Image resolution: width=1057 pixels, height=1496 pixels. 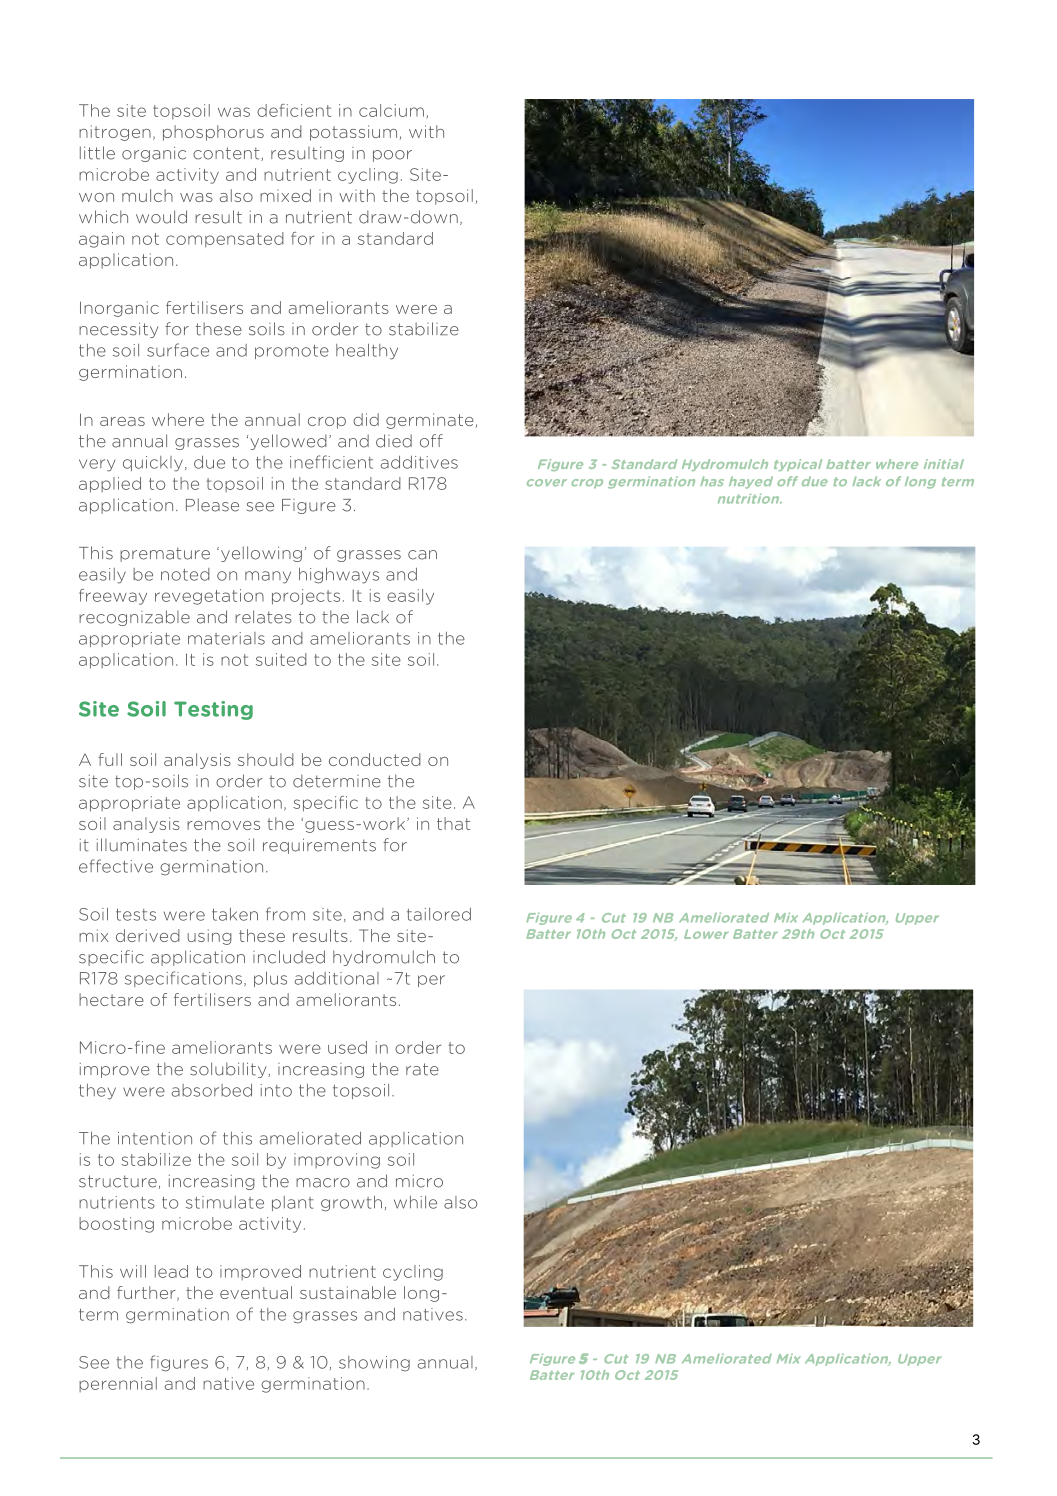 What do you see at coordinates (118, 1384) in the screenshot?
I see `perennial` at bounding box center [118, 1384].
